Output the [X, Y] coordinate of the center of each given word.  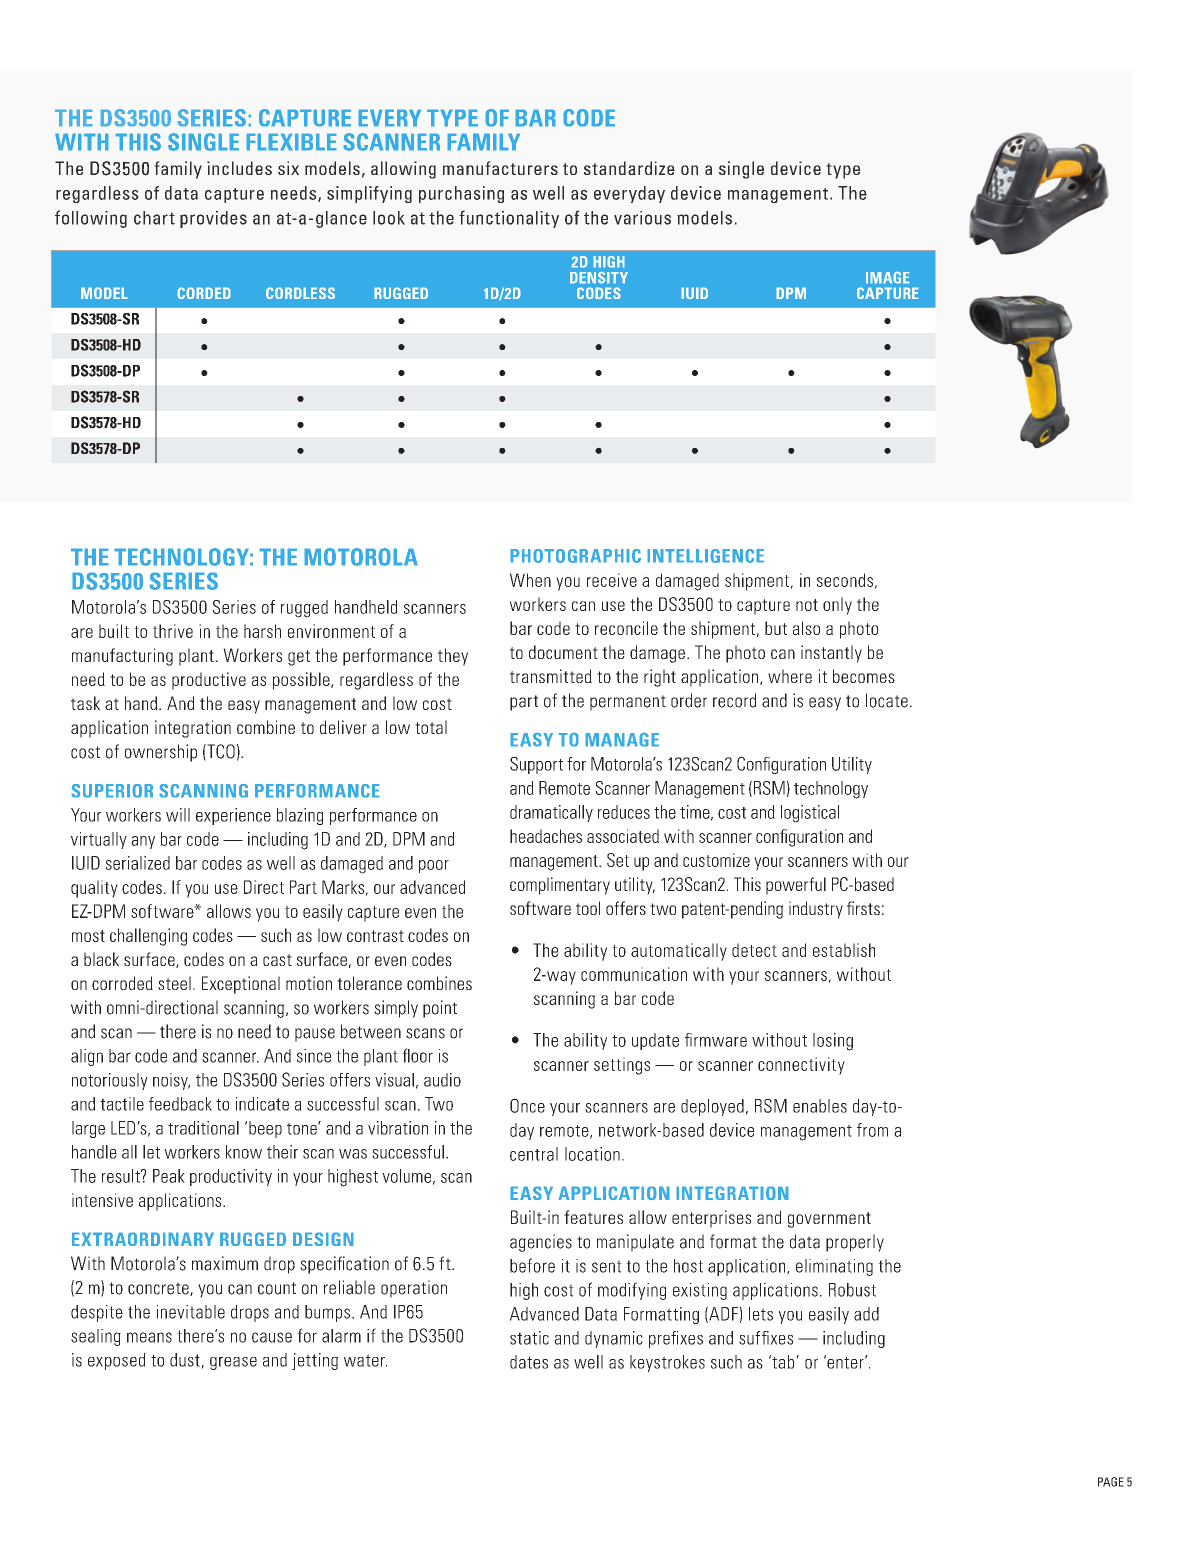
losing [833, 1042]
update [655, 1041]
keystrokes [667, 1363]
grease [233, 1363]
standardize [629, 168]
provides [213, 219]
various [642, 218]
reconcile [626, 628]
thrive [173, 631]
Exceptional [241, 985]
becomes [864, 676]
